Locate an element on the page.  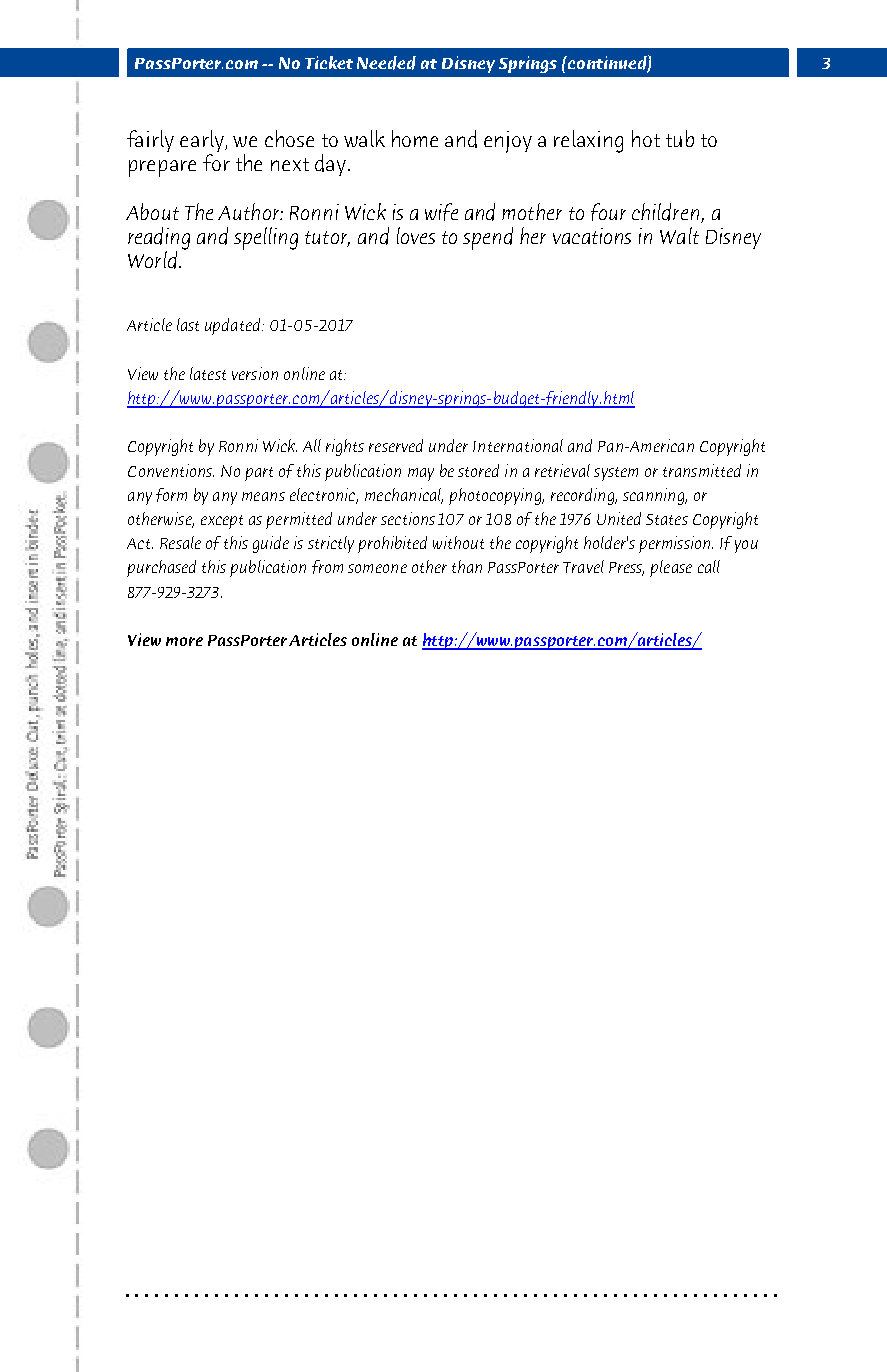
reserved is located at coordinates (396, 445).
